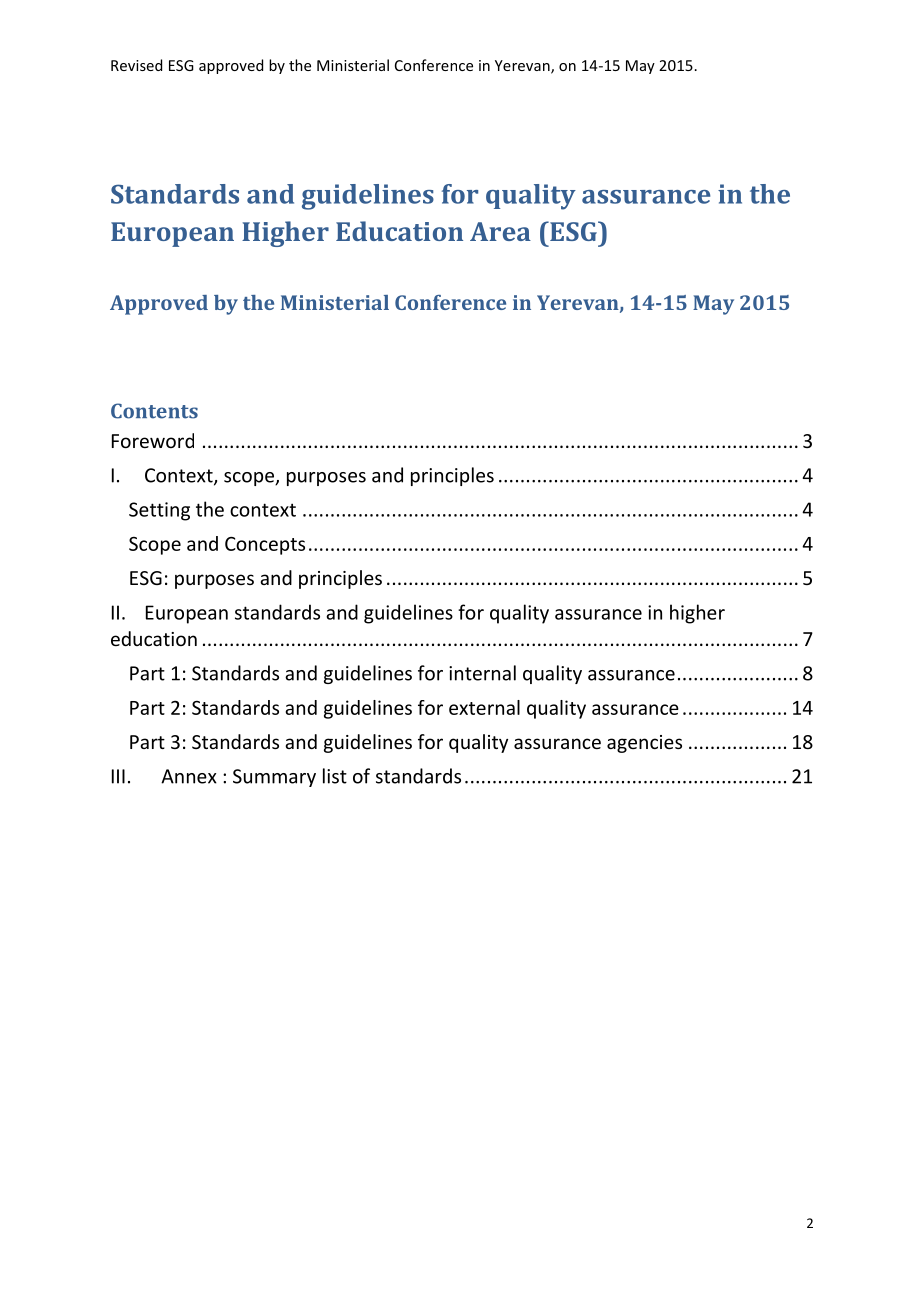 The height and width of the screenshot is (1308, 924). I want to click on III, so click(118, 776).
